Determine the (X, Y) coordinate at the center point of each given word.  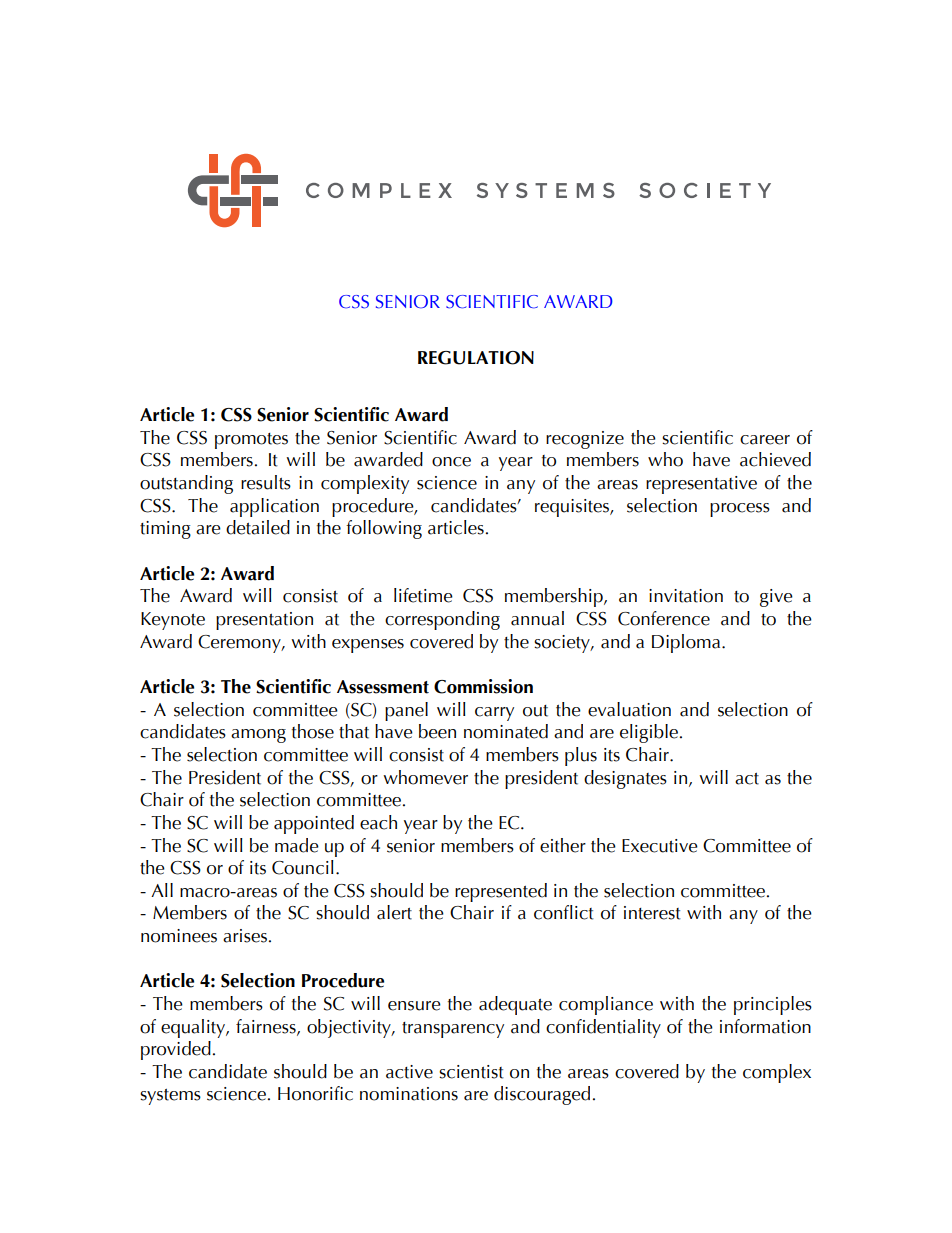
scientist (471, 1072)
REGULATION (476, 358)
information (765, 1026)
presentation (264, 621)
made (297, 845)
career (765, 440)
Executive (660, 846)
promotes (251, 441)
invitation (686, 596)
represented (501, 892)
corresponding (442, 620)
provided (176, 1050)
